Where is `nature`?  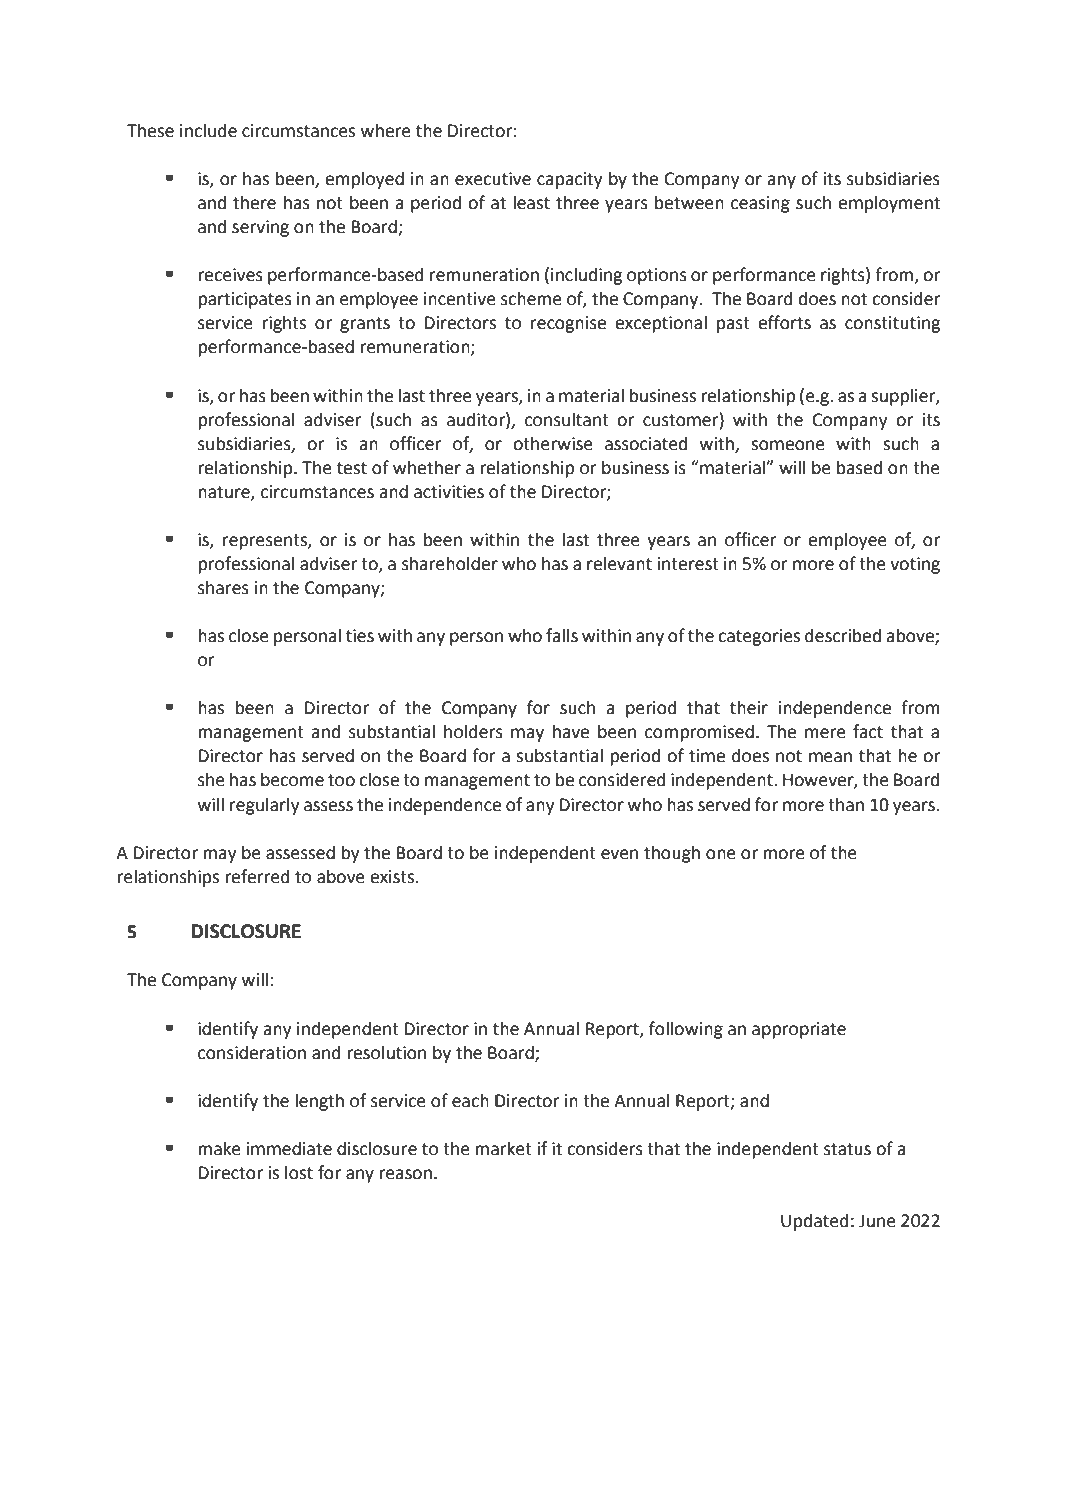
nature is located at coordinates (225, 493).
